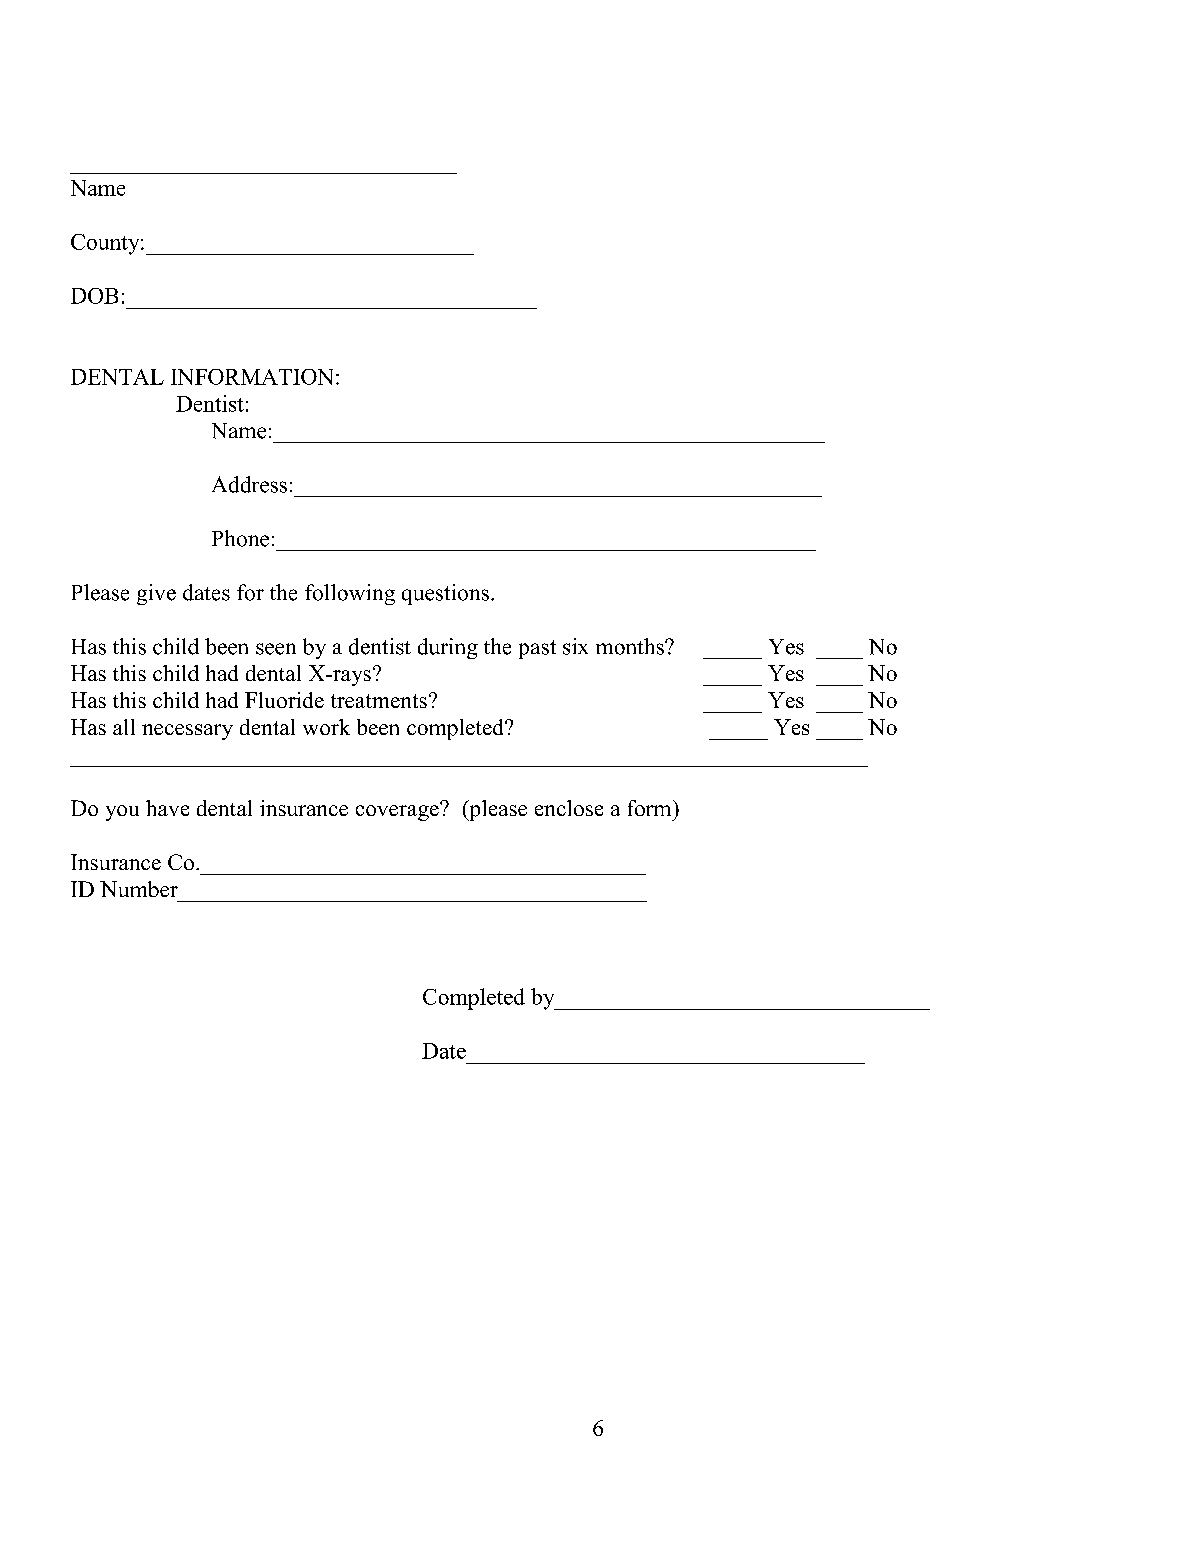 This document has width=1196, height=1548. What do you see at coordinates (350, 594) in the document?
I see `following` at bounding box center [350, 594].
